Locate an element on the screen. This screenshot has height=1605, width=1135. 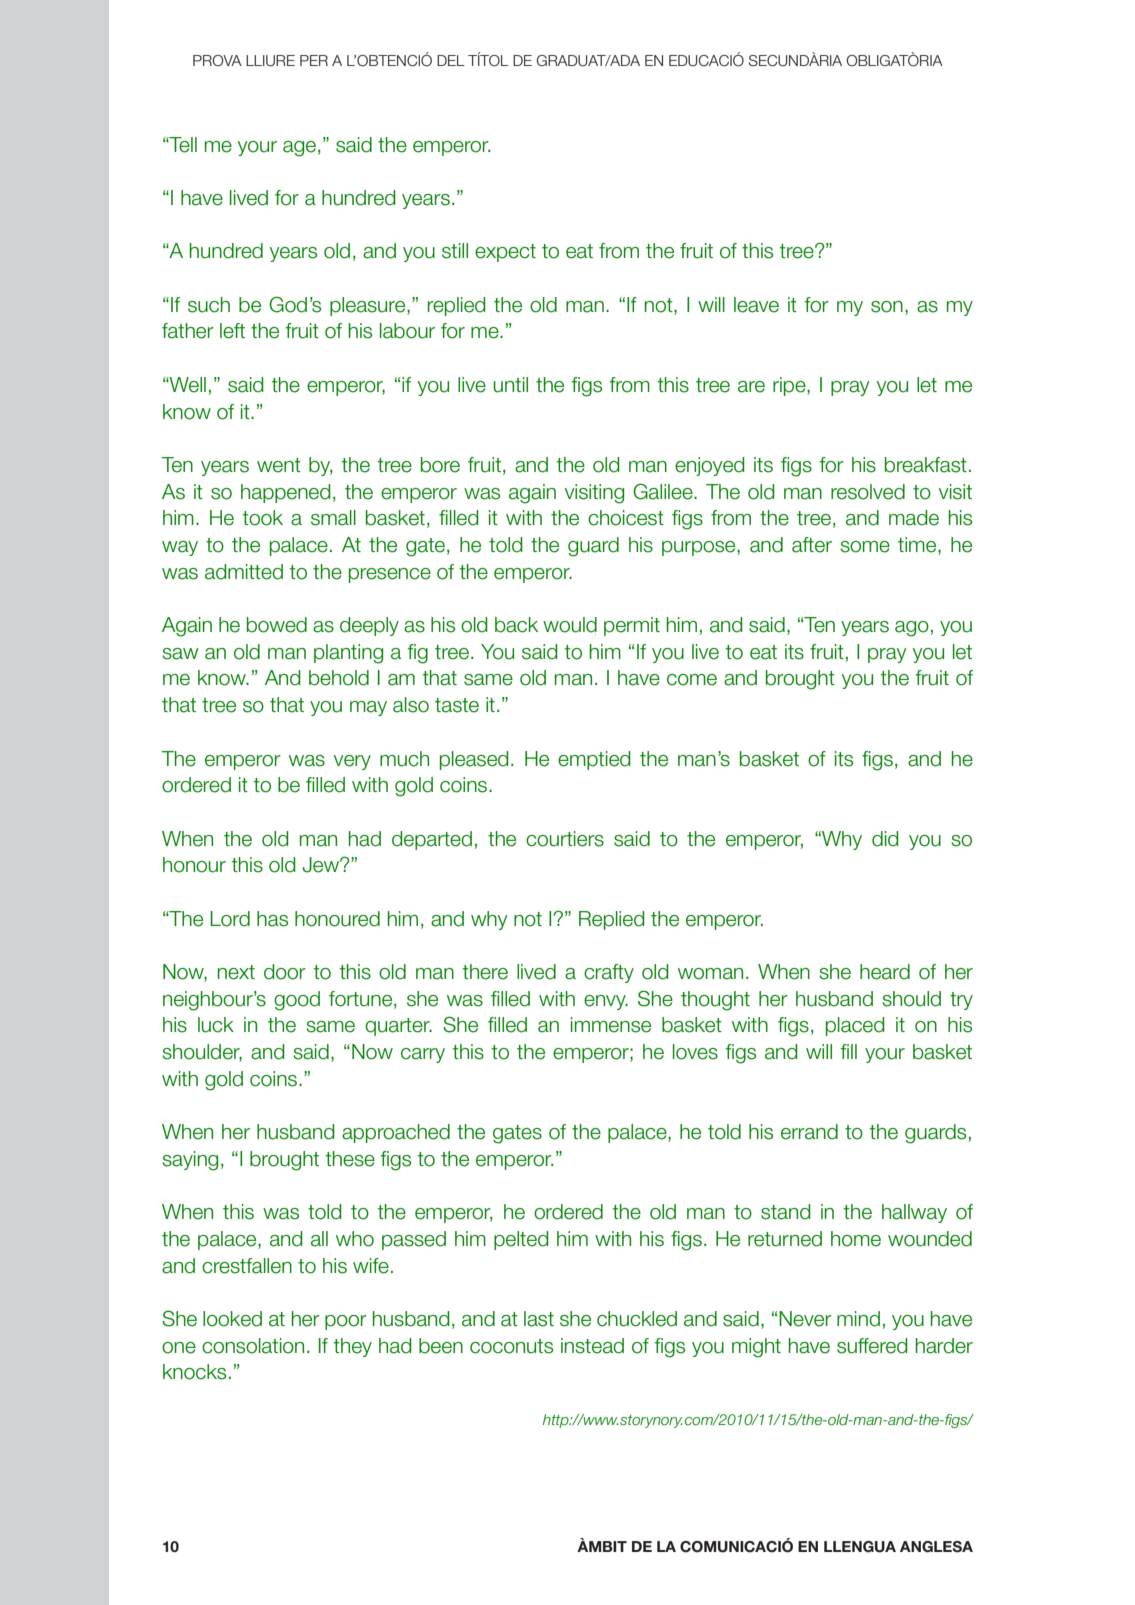
ripe is located at coordinates (790, 386).
